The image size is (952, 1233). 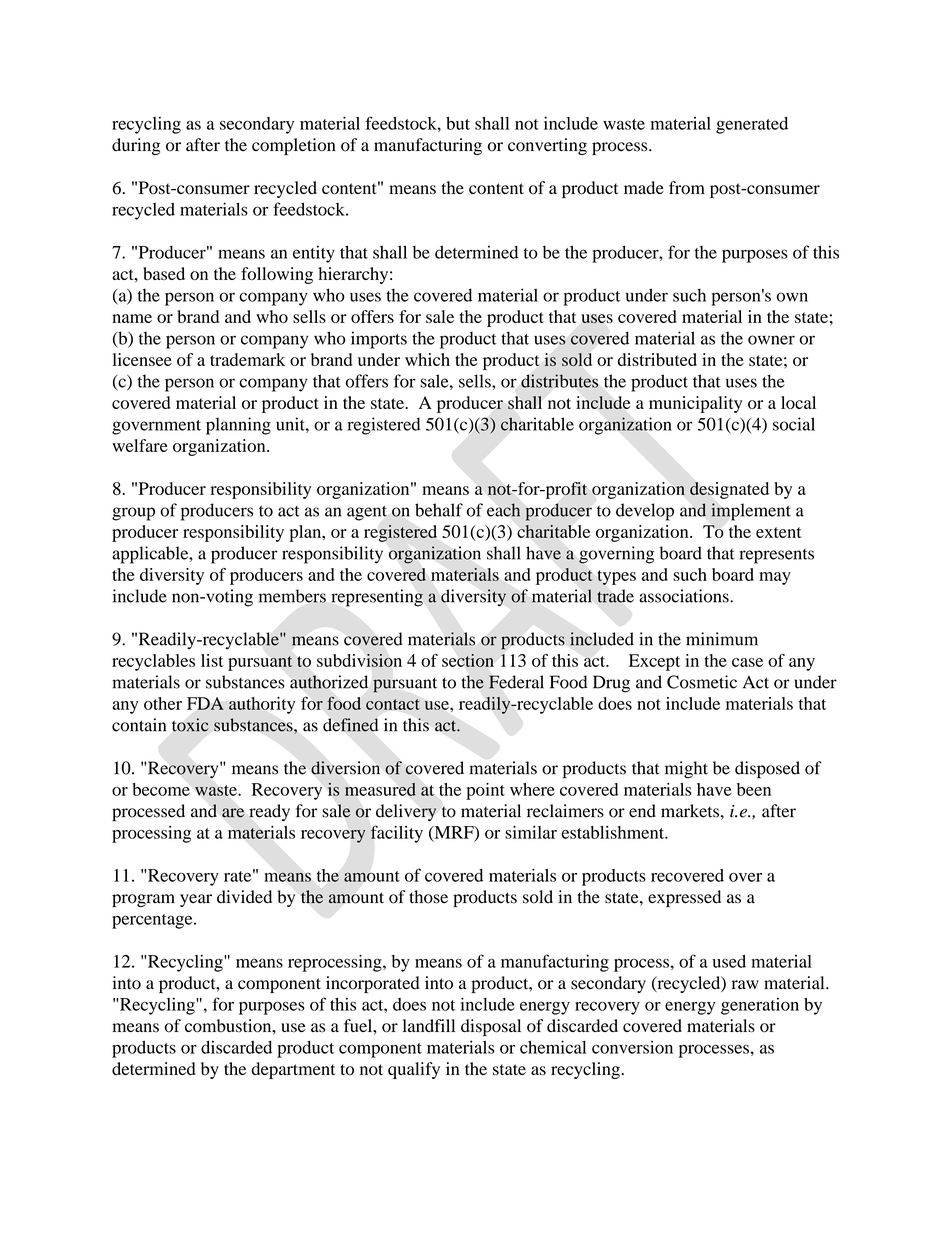 I want to click on toxic, so click(x=190, y=725).
